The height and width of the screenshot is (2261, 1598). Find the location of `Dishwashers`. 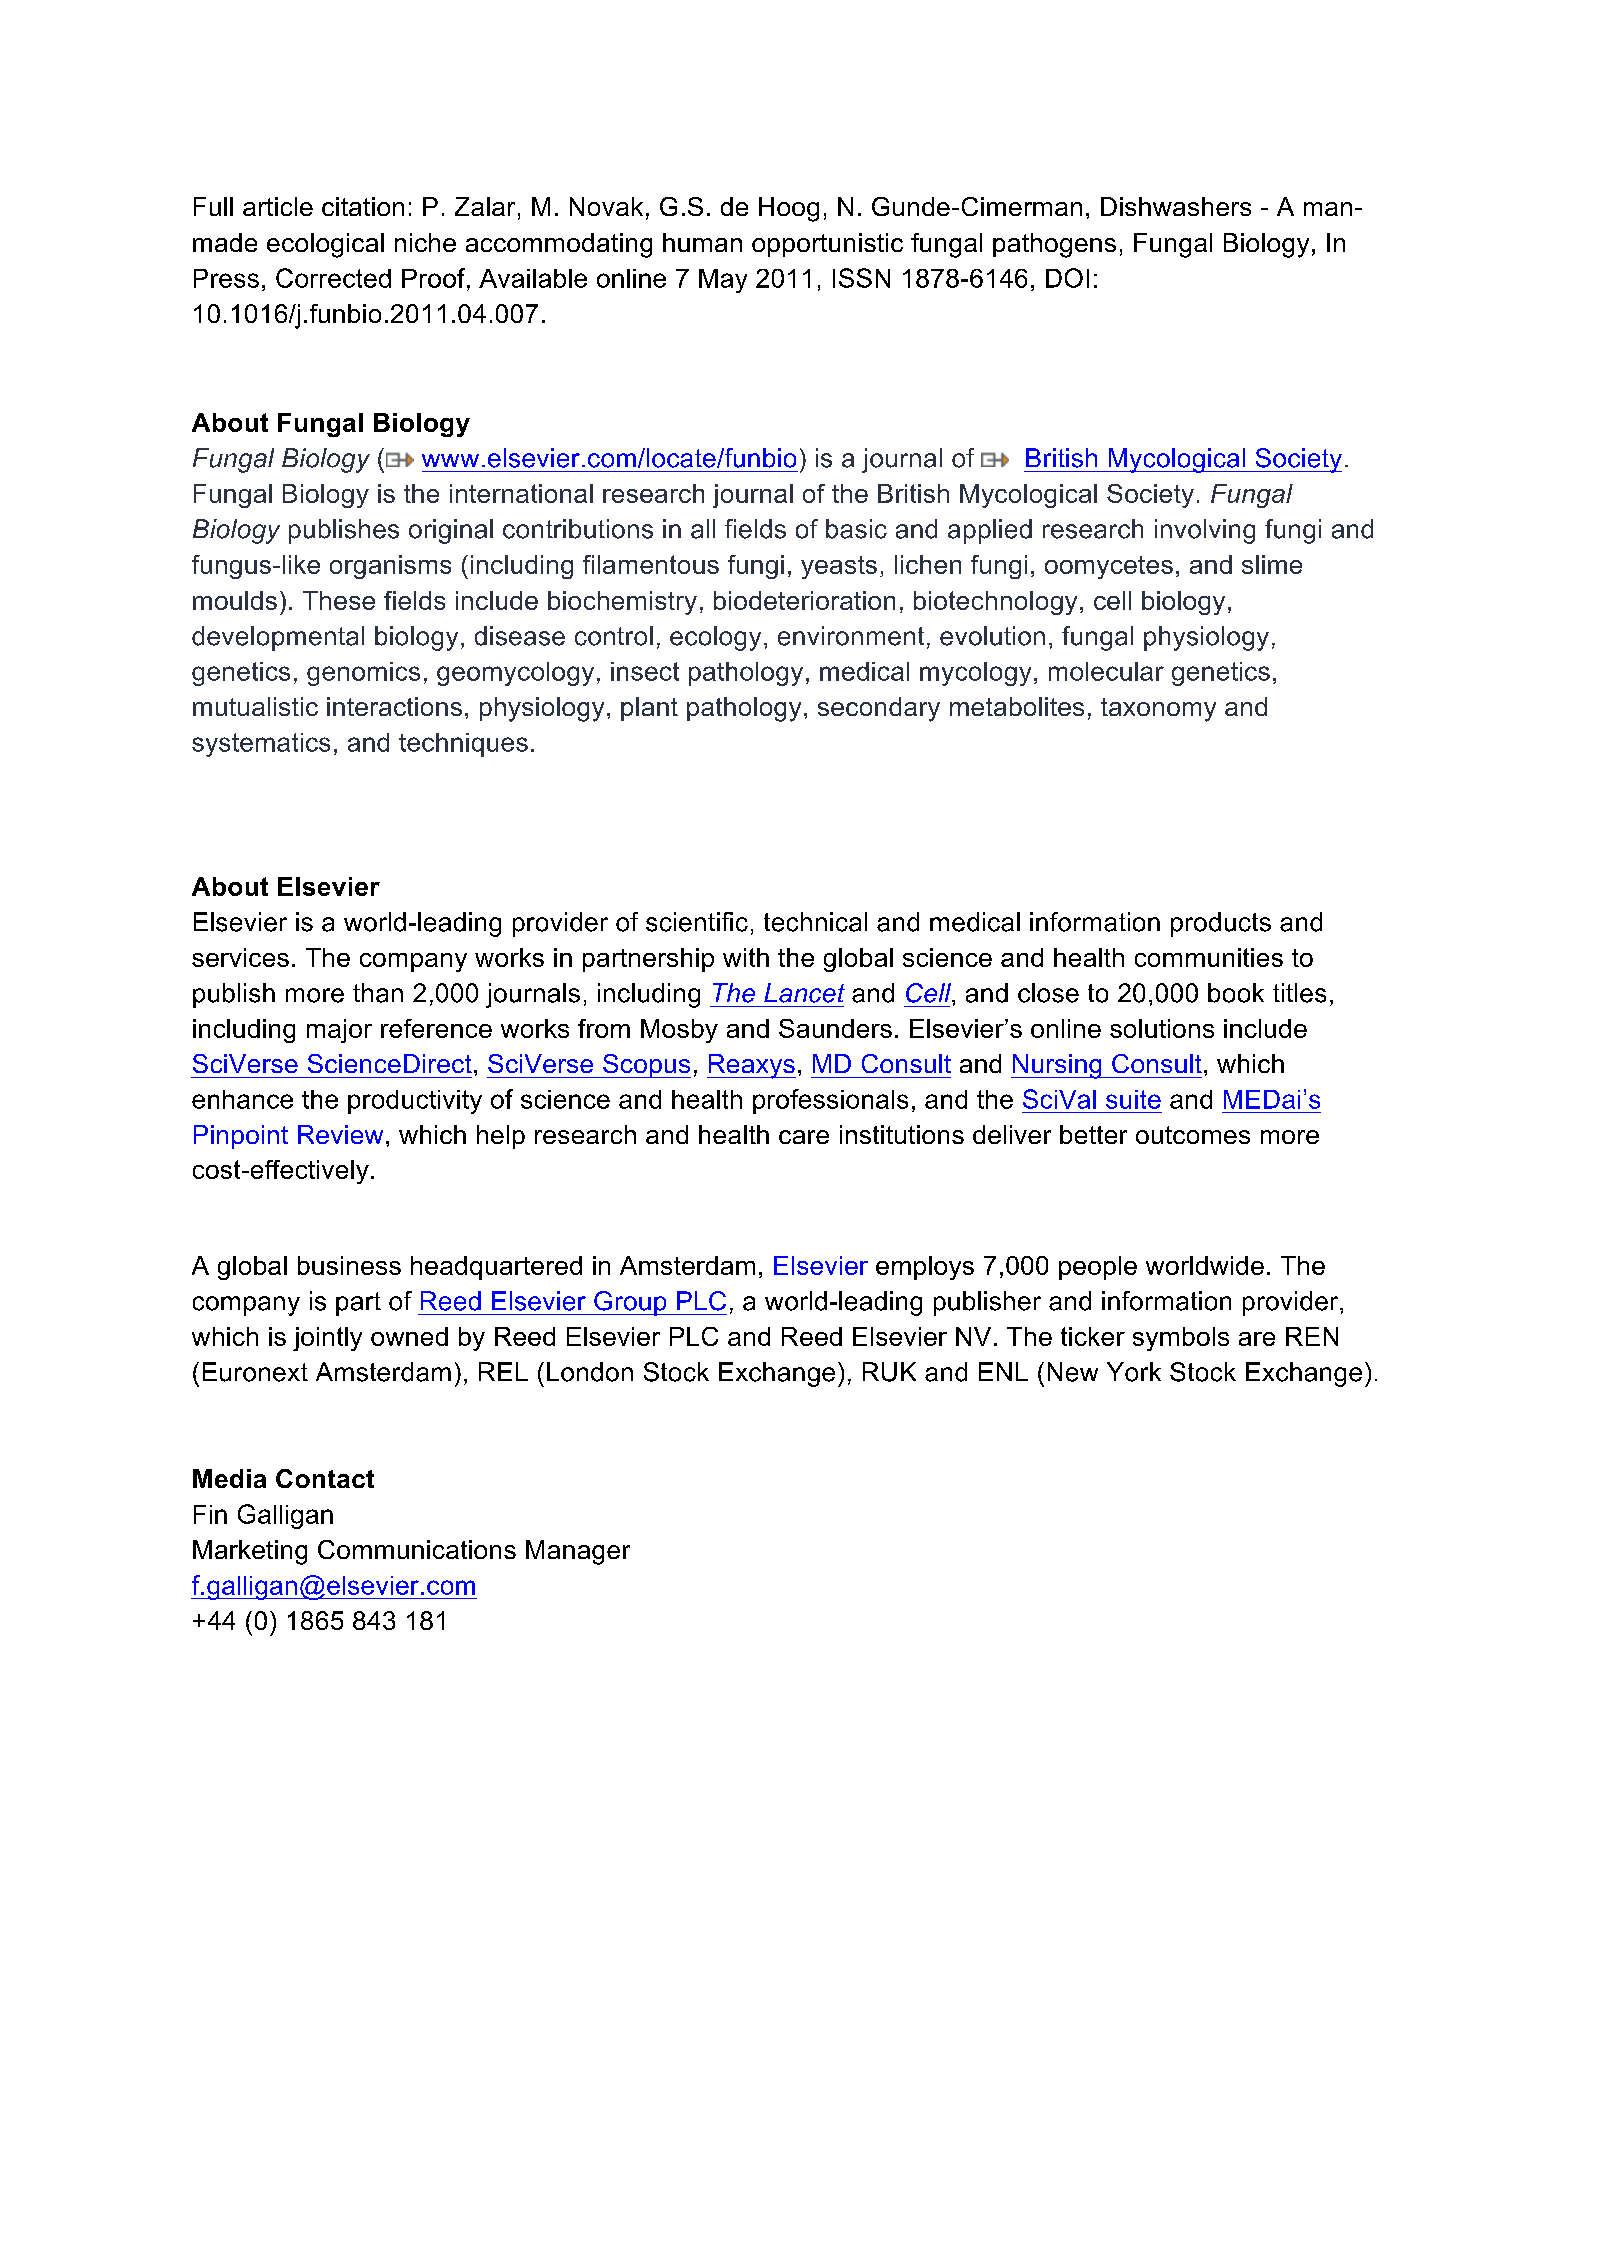

Dishwashers is located at coordinates (1176, 206).
